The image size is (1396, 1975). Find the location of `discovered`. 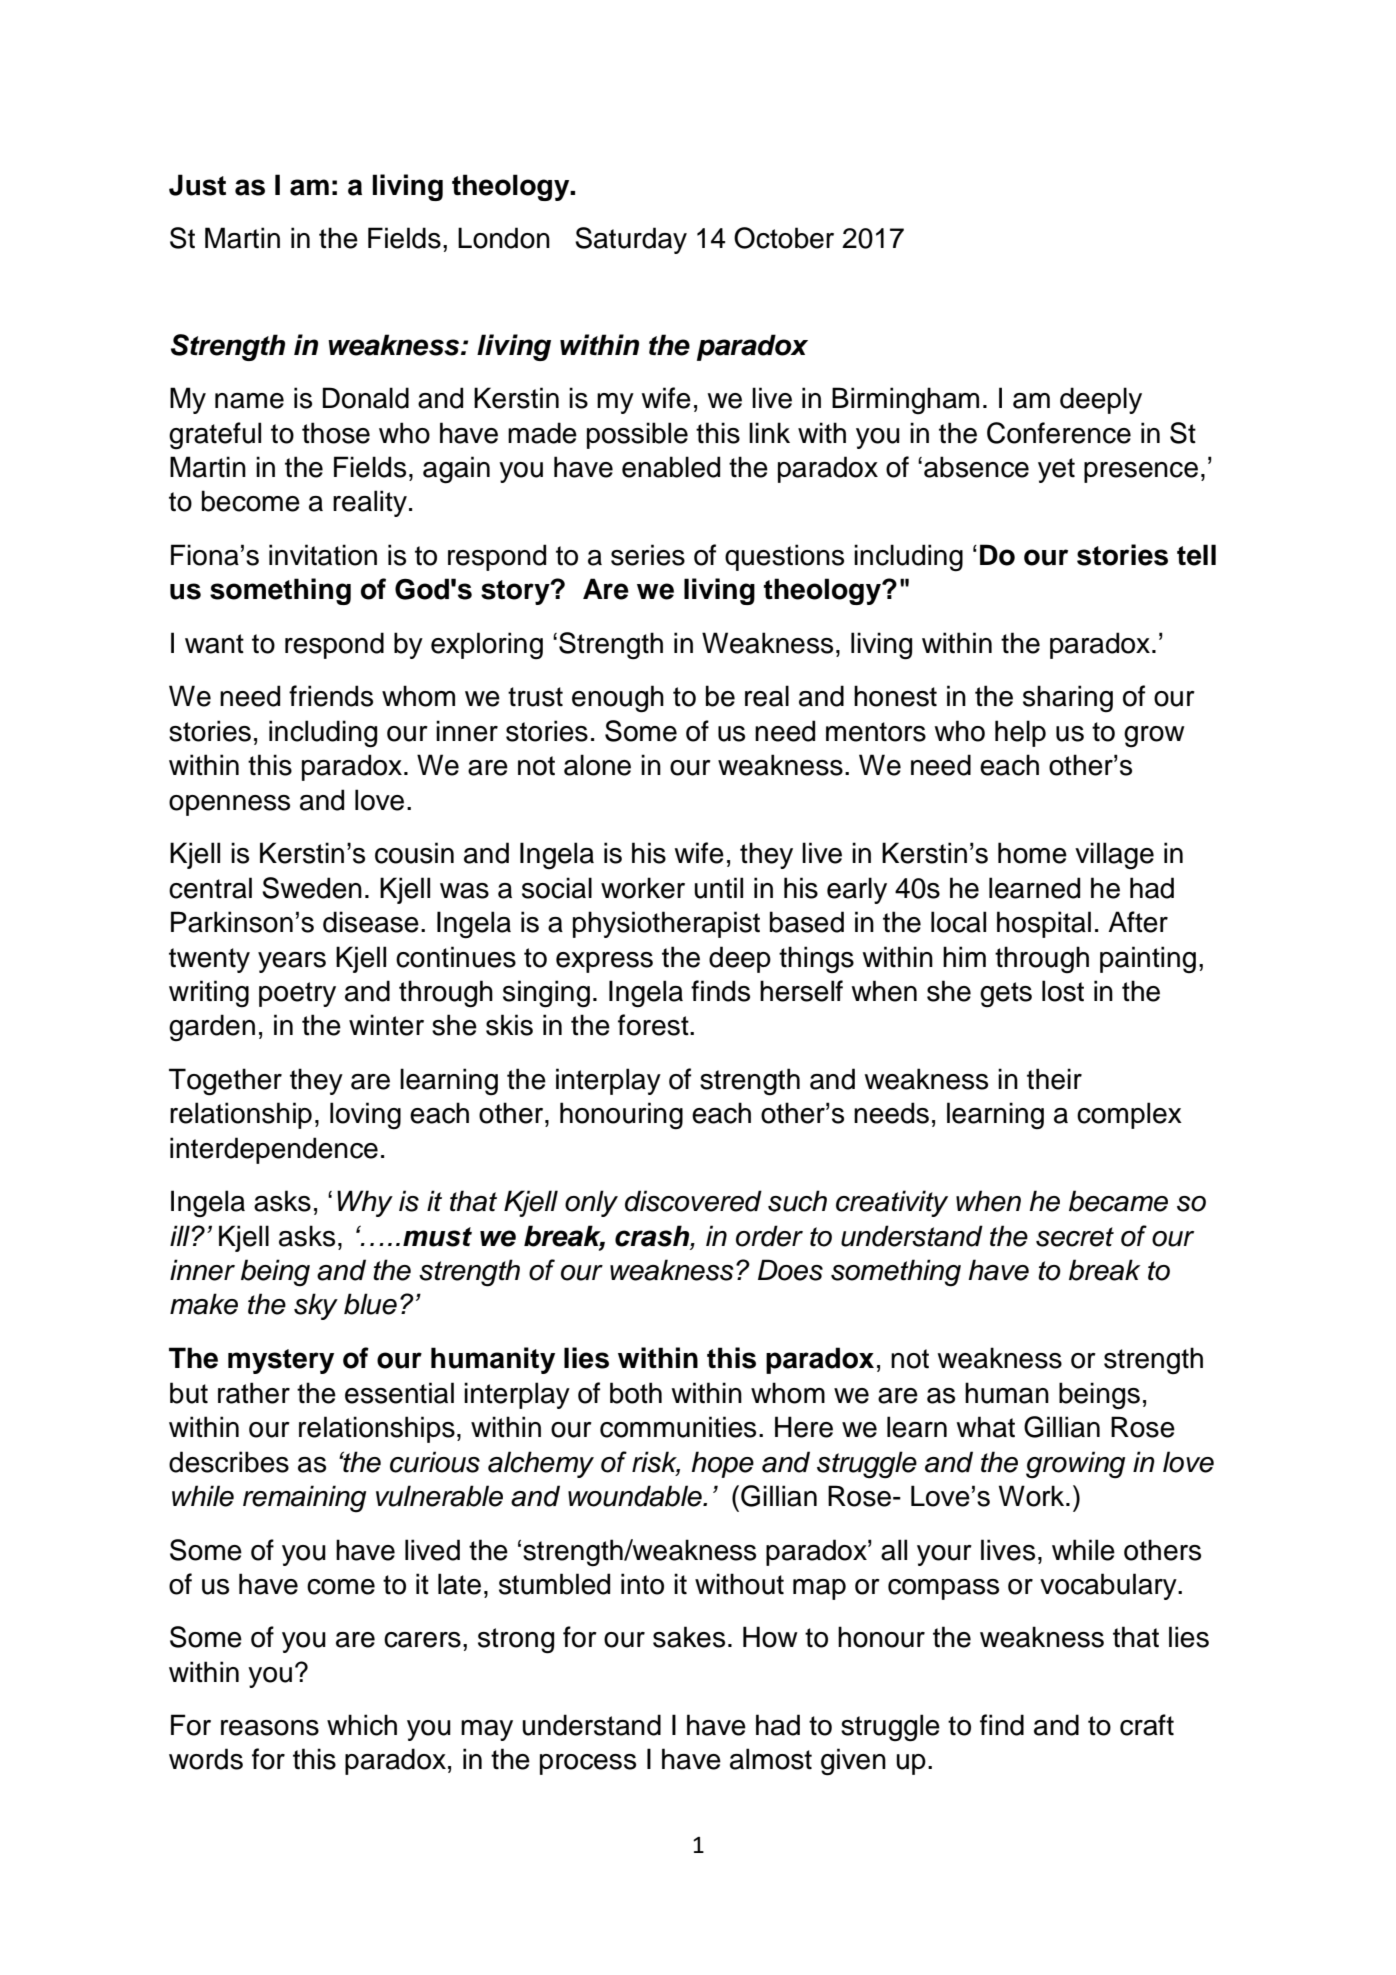

discovered is located at coordinates (693, 1201).
